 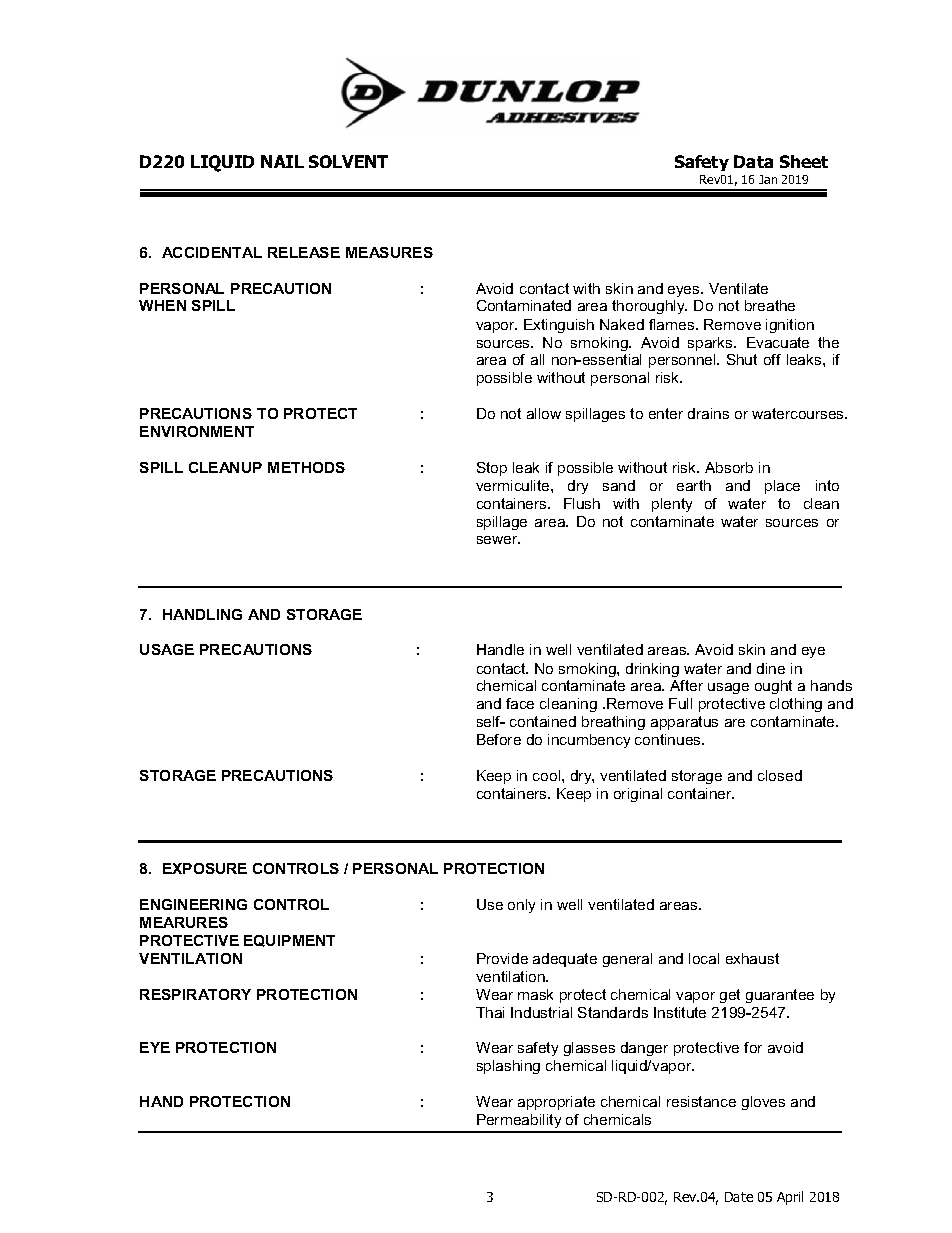 What do you see at coordinates (289, 941) in the screenshot?
I see `EQUIPMENT` at bounding box center [289, 941].
